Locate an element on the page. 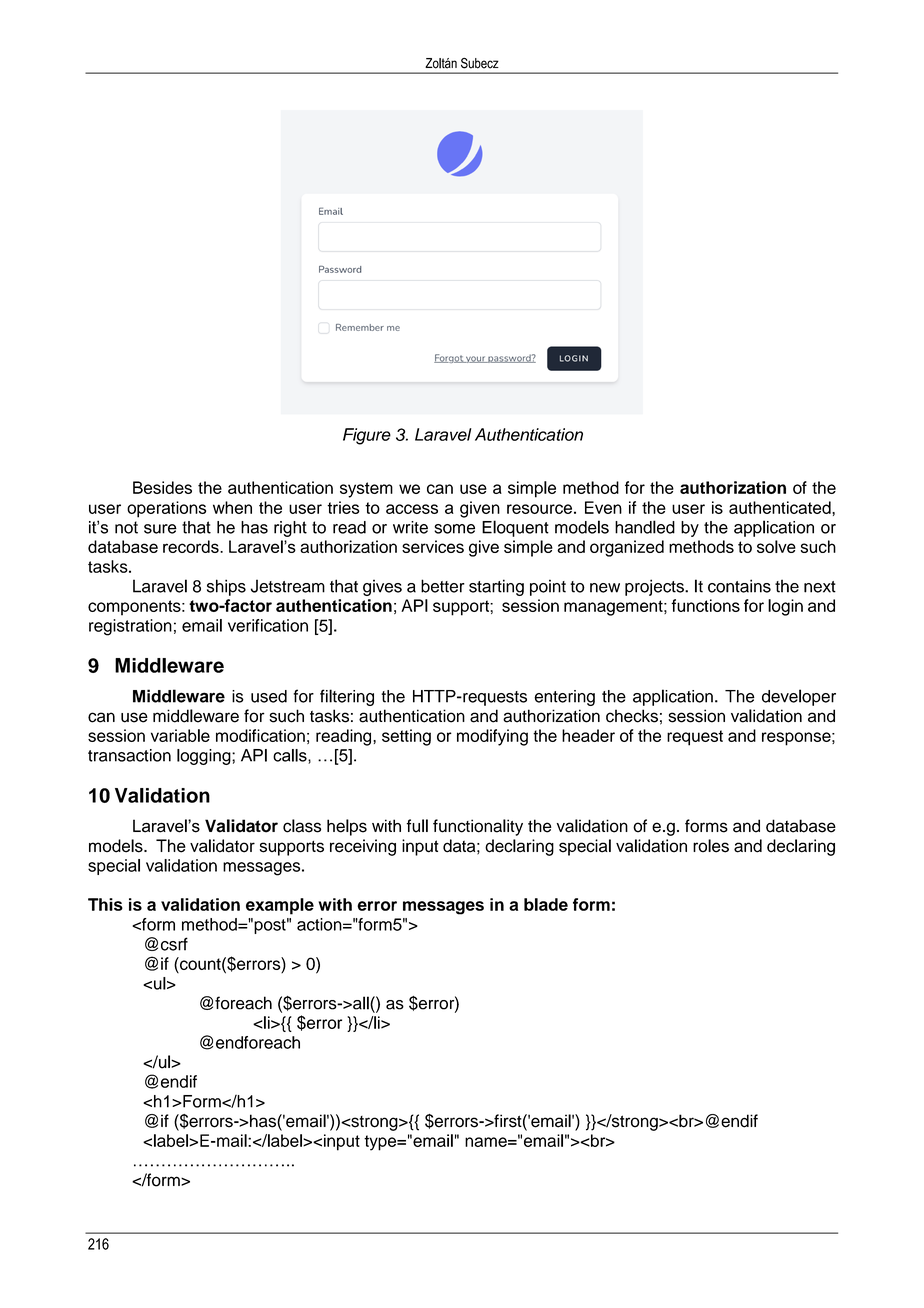 This image has height=1308, width=924. roles is located at coordinates (711, 846).
